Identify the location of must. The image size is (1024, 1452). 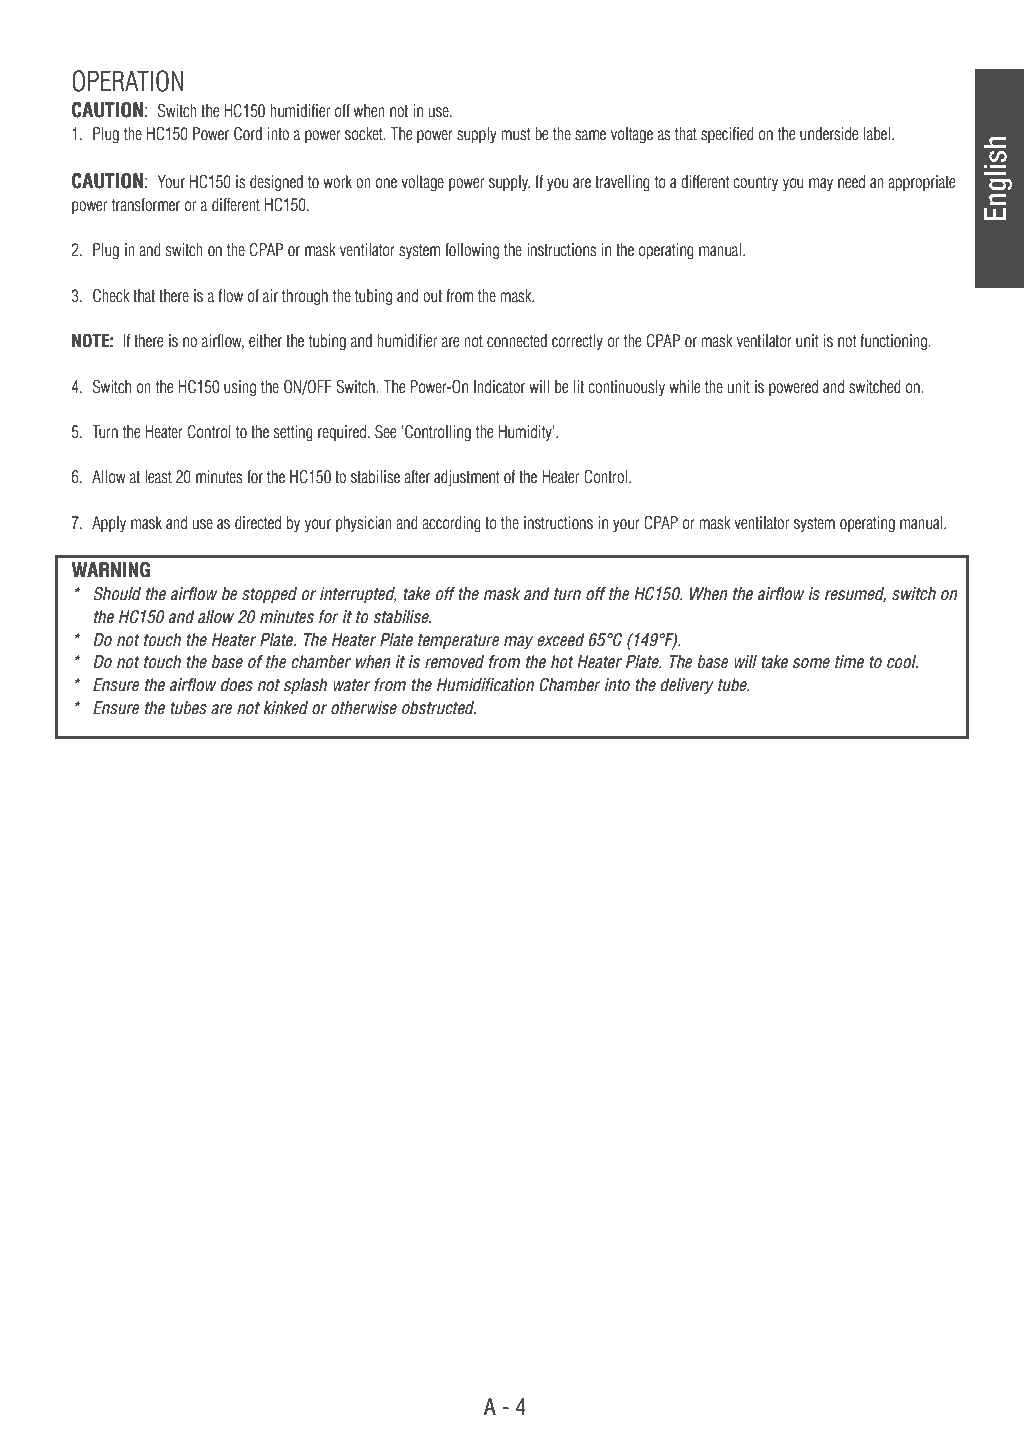
(516, 134).
